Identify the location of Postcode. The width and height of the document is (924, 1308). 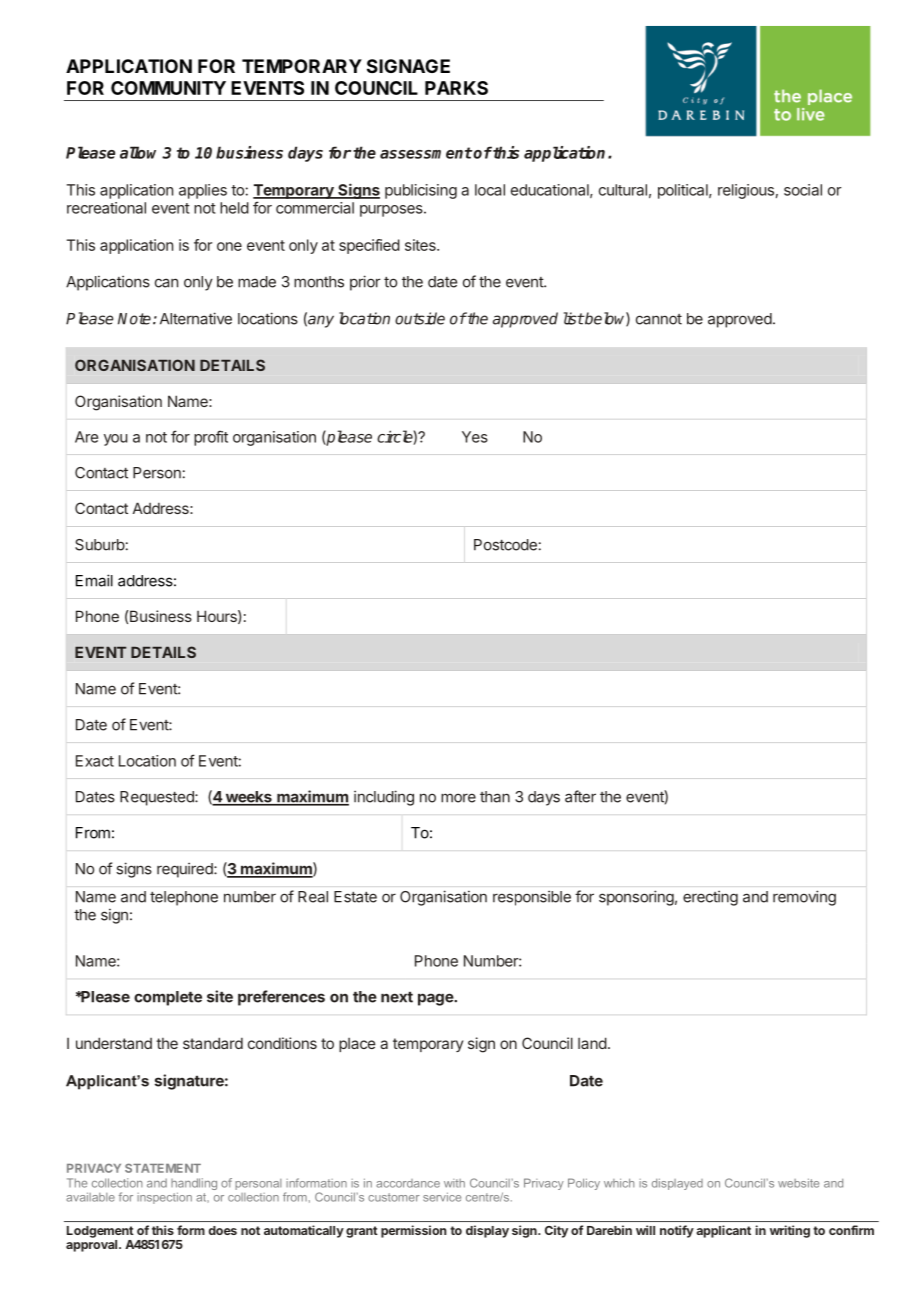
(505, 545).
